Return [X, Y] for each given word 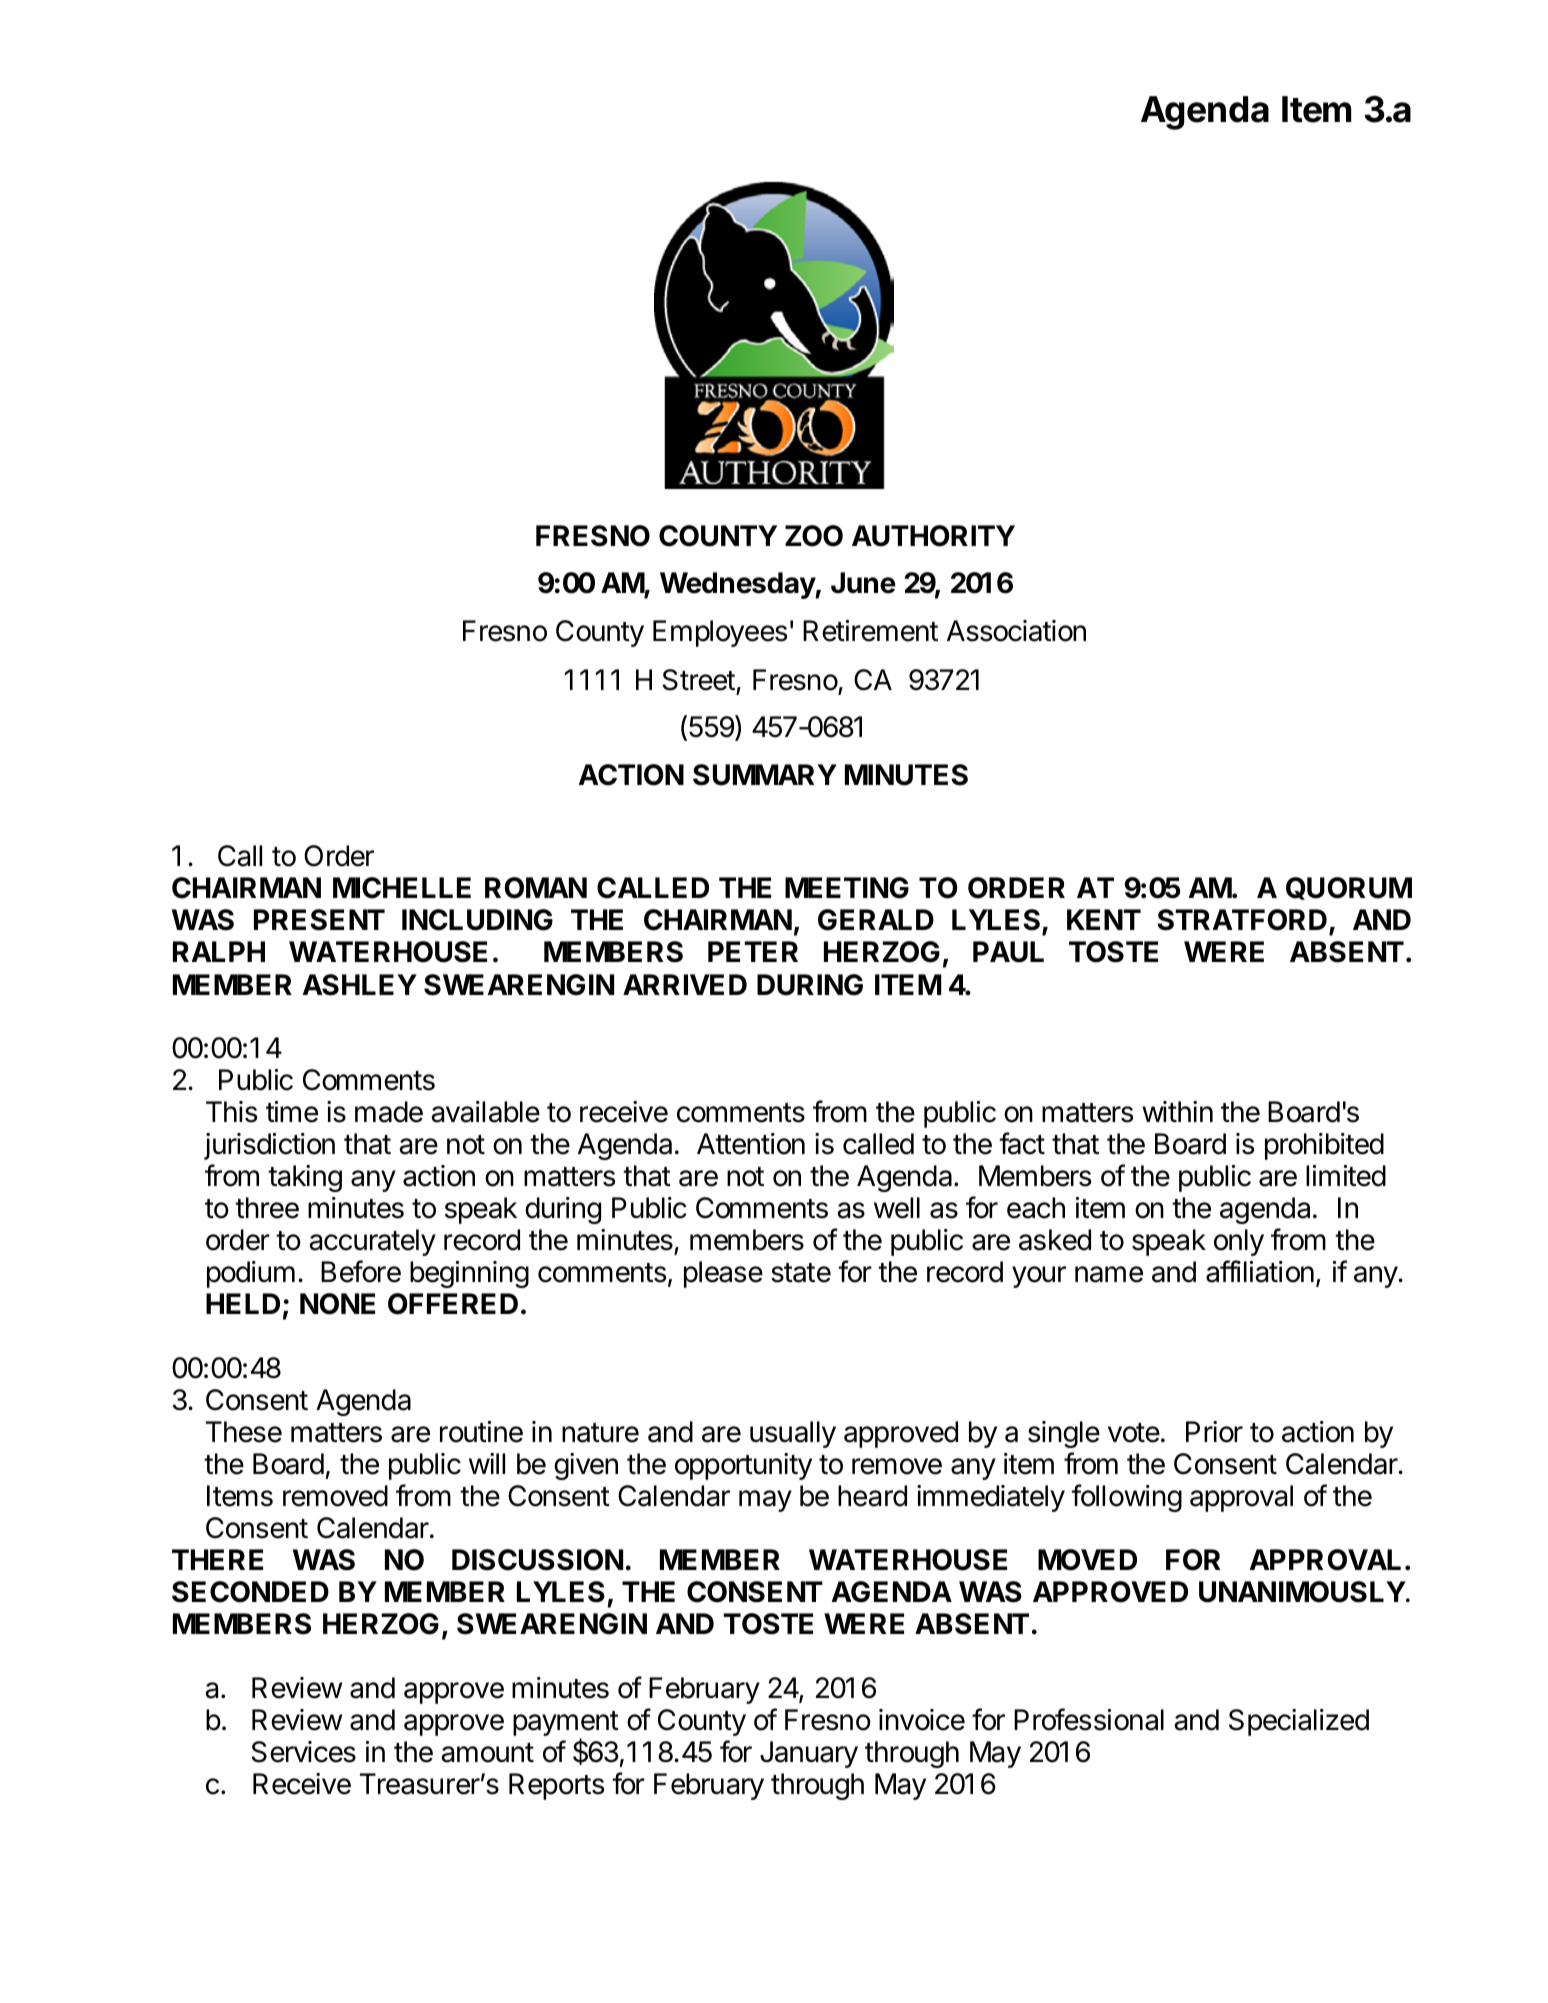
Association [1016, 631]
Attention [751, 1144]
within [1177, 1111]
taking [305, 1178]
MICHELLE [402, 888]
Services [304, 1752]
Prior [1214, 1432]
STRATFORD [1243, 921]
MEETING [847, 888]
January [809, 1754]
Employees [720, 633]
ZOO [814, 536]
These [244, 1432]
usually [793, 1434]
